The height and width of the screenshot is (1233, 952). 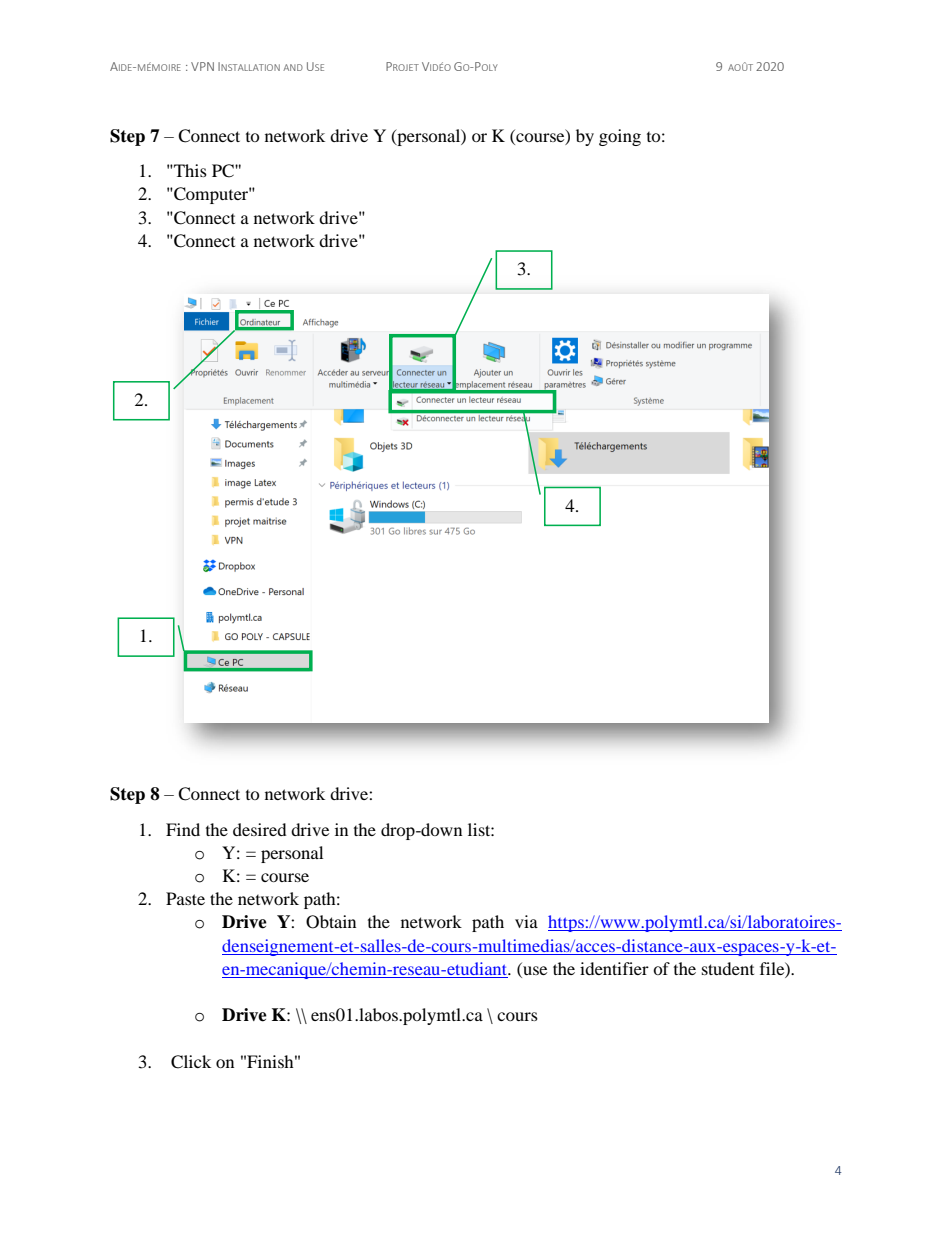 What do you see at coordinates (620, 137) in the screenshot?
I see `going` at bounding box center [620, 137].
